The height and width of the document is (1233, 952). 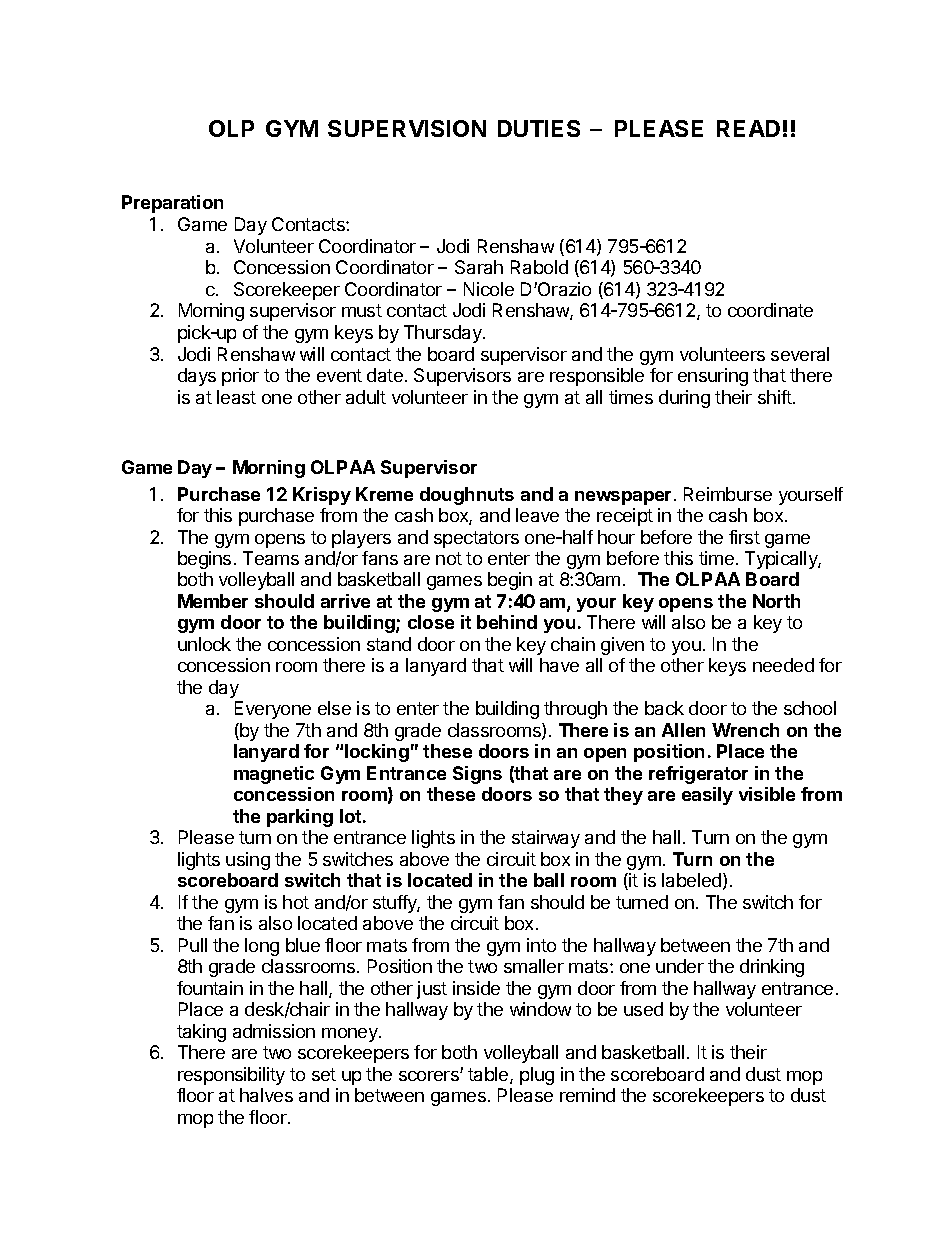 I want to click on used, so click(x=643, y=1009).
